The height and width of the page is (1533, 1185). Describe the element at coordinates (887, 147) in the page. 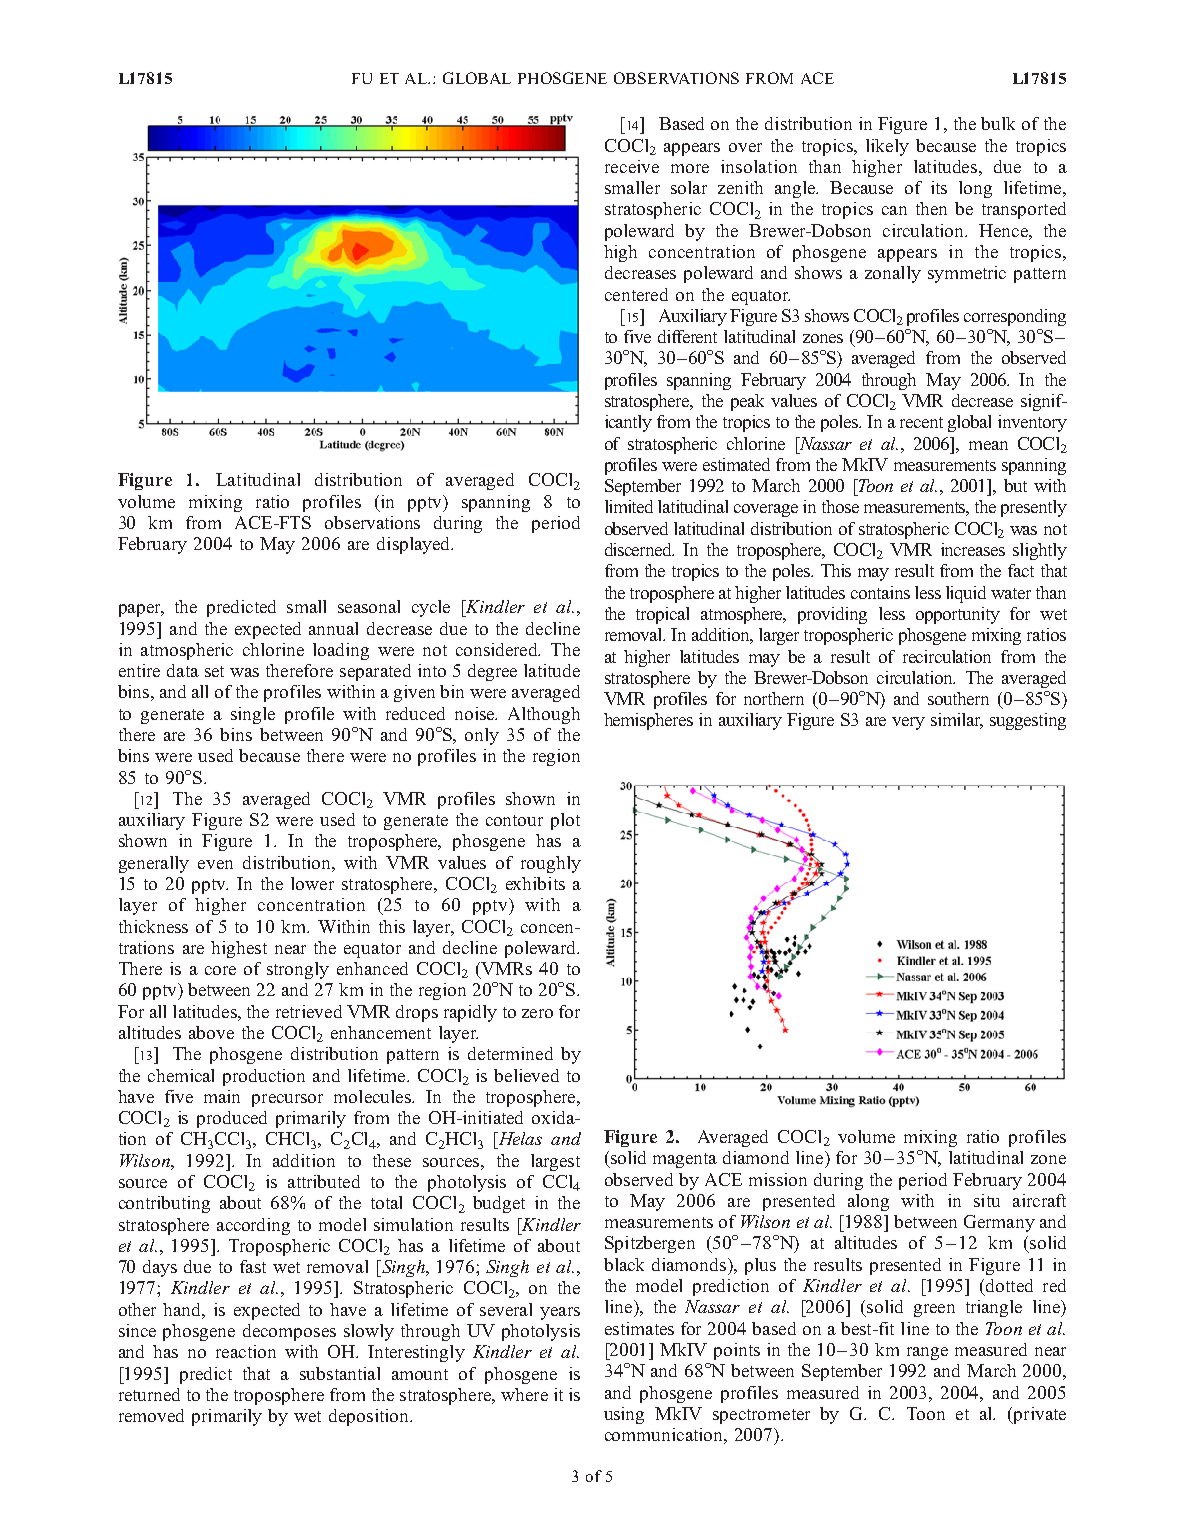

I see `likely` at that location.
